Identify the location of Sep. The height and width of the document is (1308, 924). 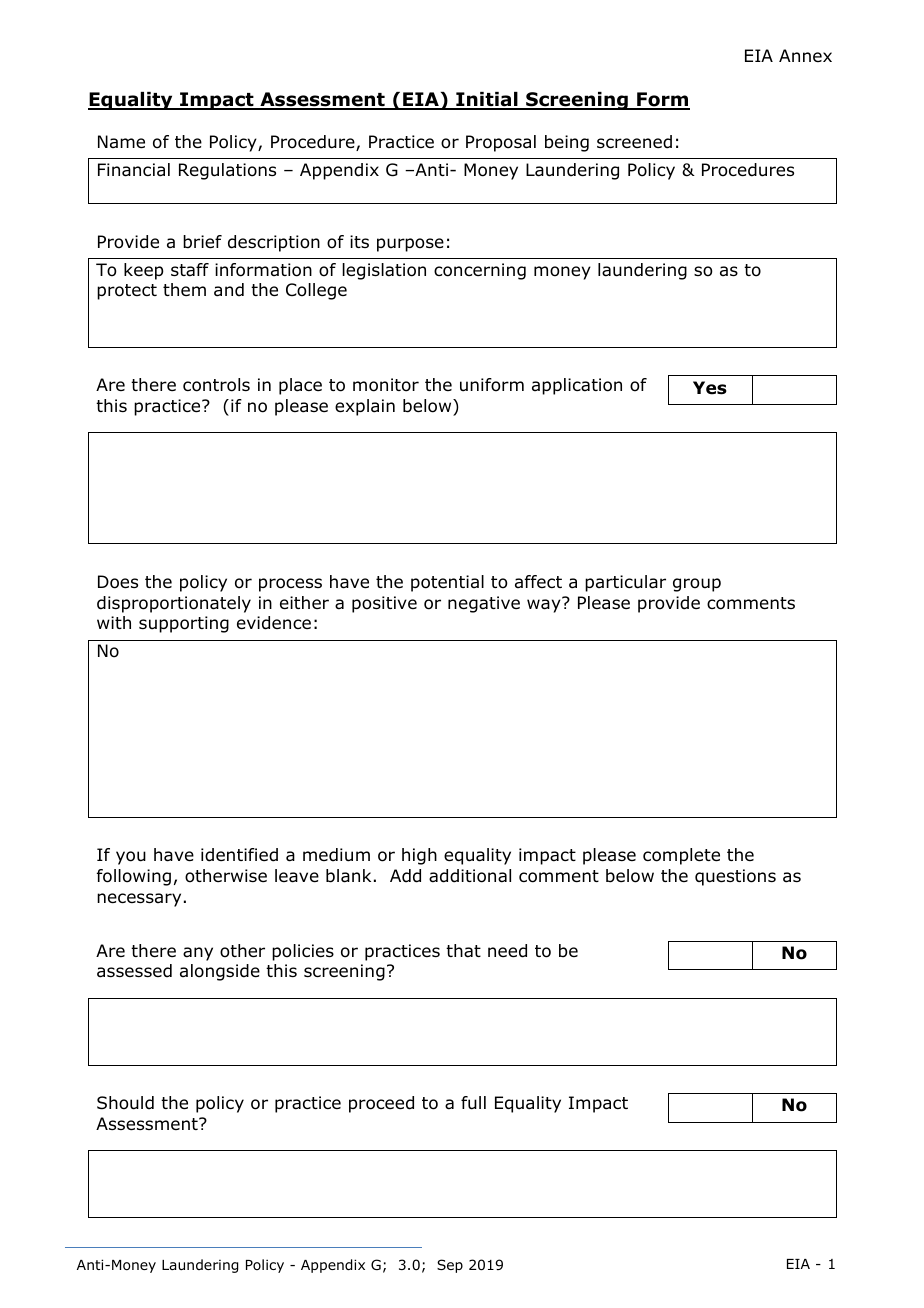
(450, 1266).
